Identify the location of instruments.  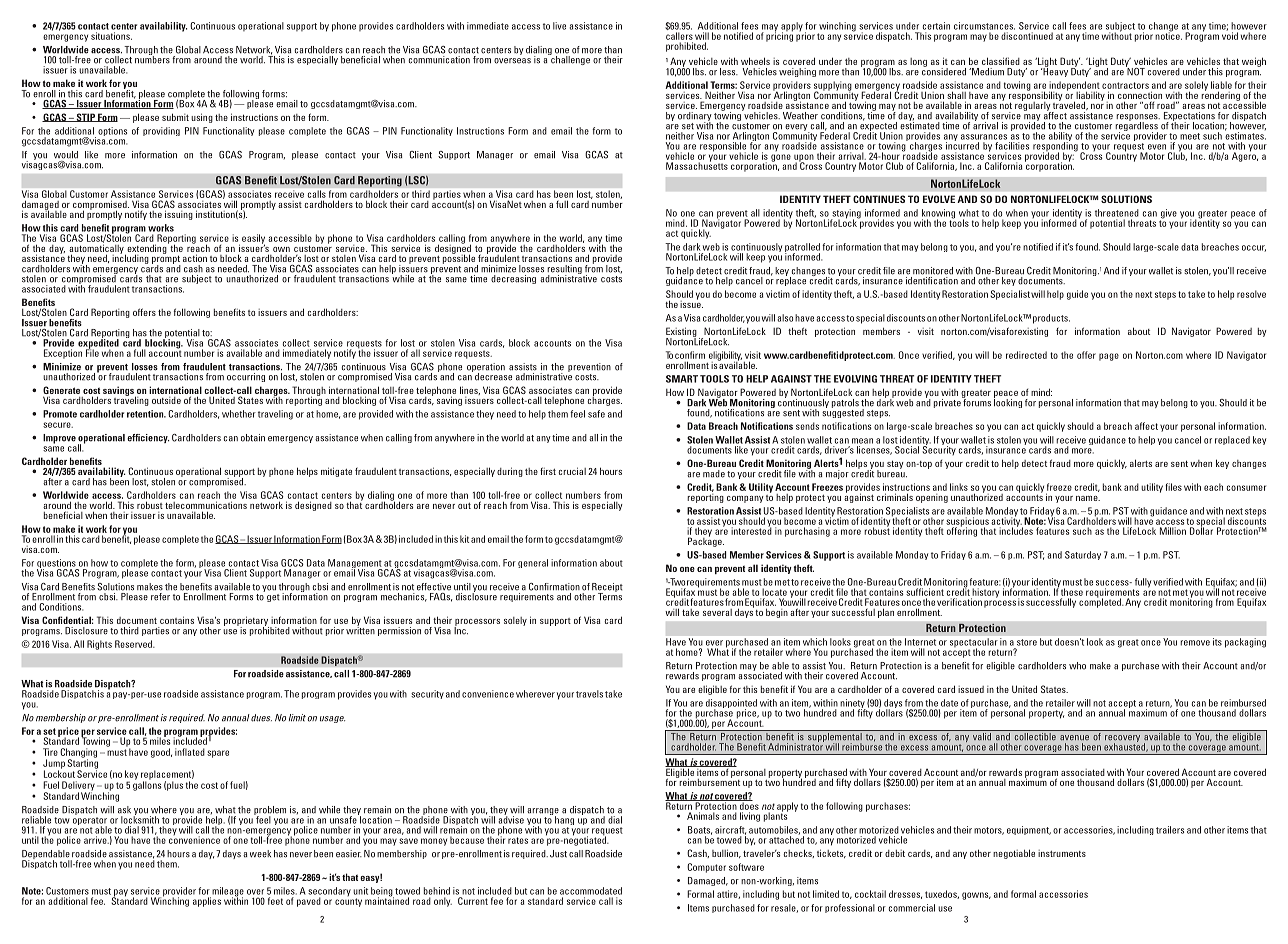
(1062, 853).
